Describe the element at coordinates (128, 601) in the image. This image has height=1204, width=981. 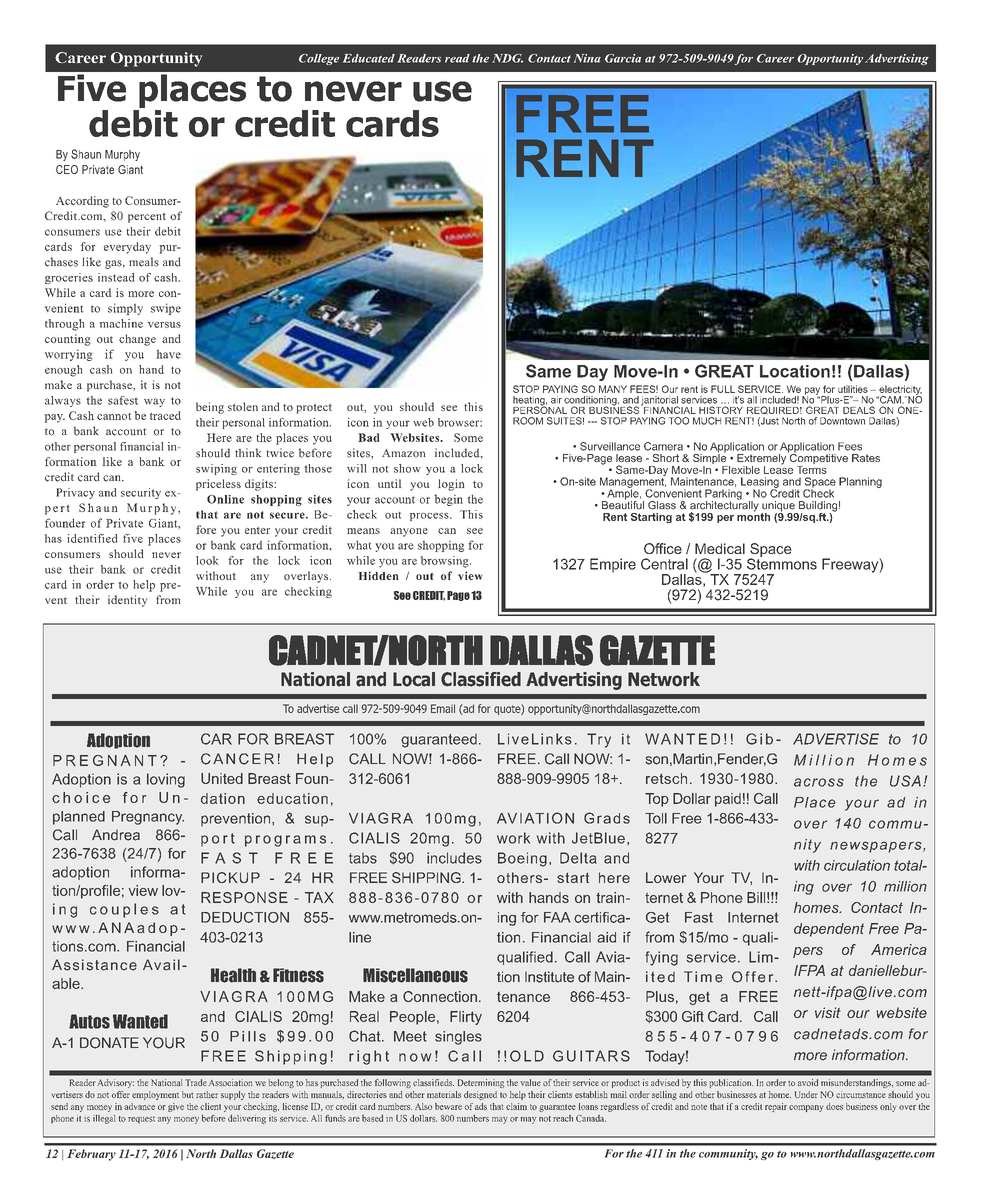
I see `identity` at that location.
